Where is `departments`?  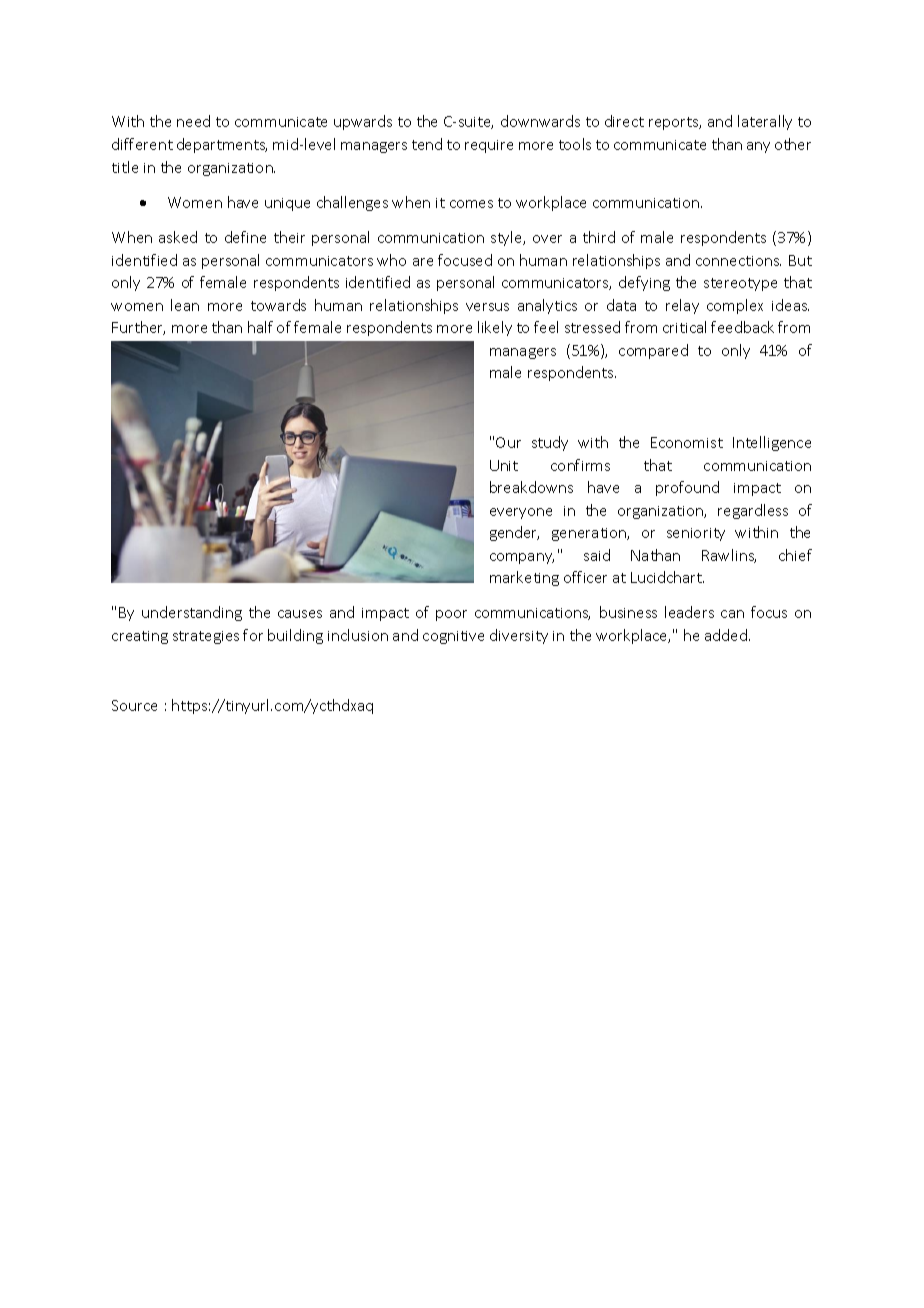 departments is located at coordinates (222, 145).
